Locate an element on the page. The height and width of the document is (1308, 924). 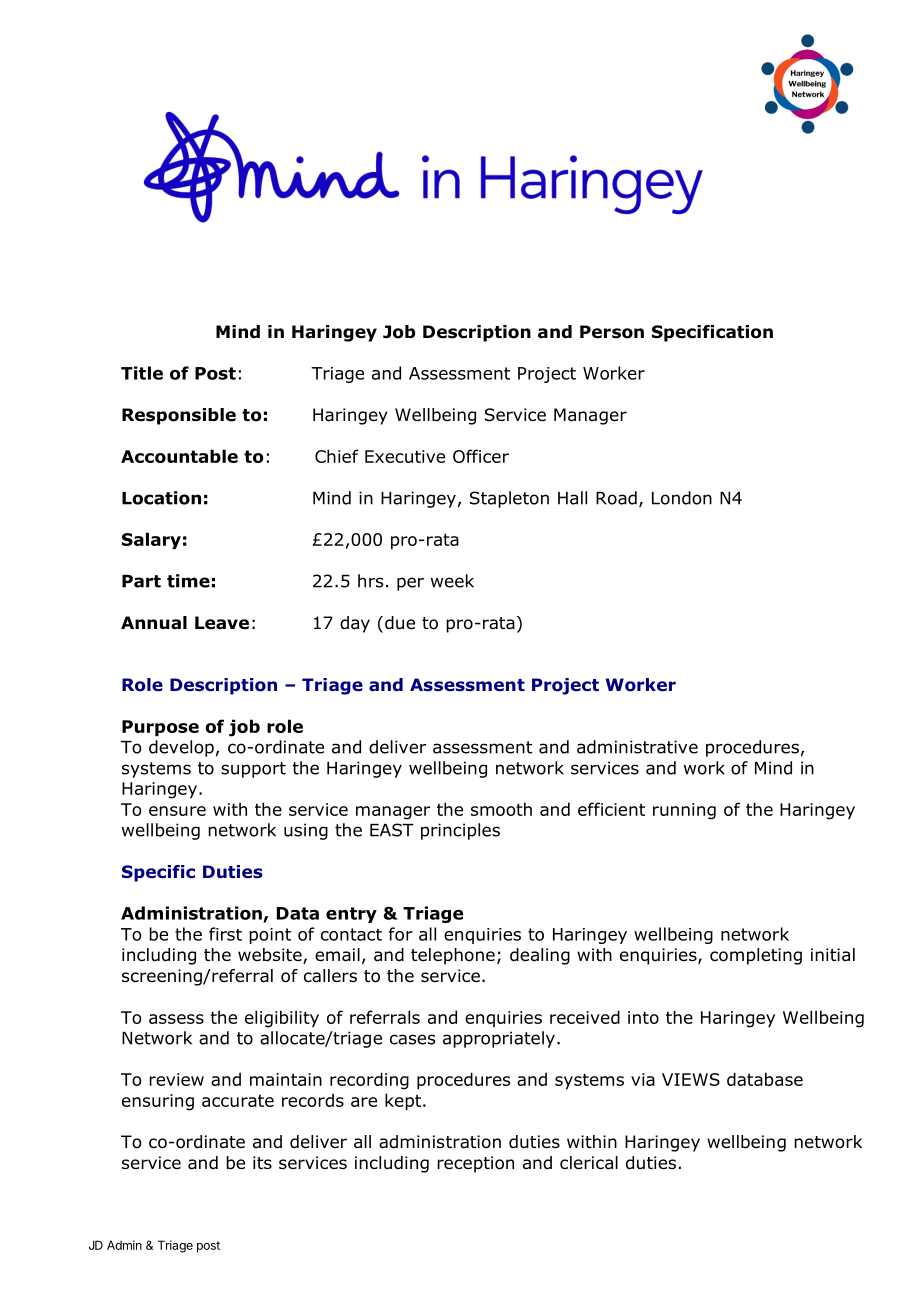
London is located at coordinates (682, 498).
